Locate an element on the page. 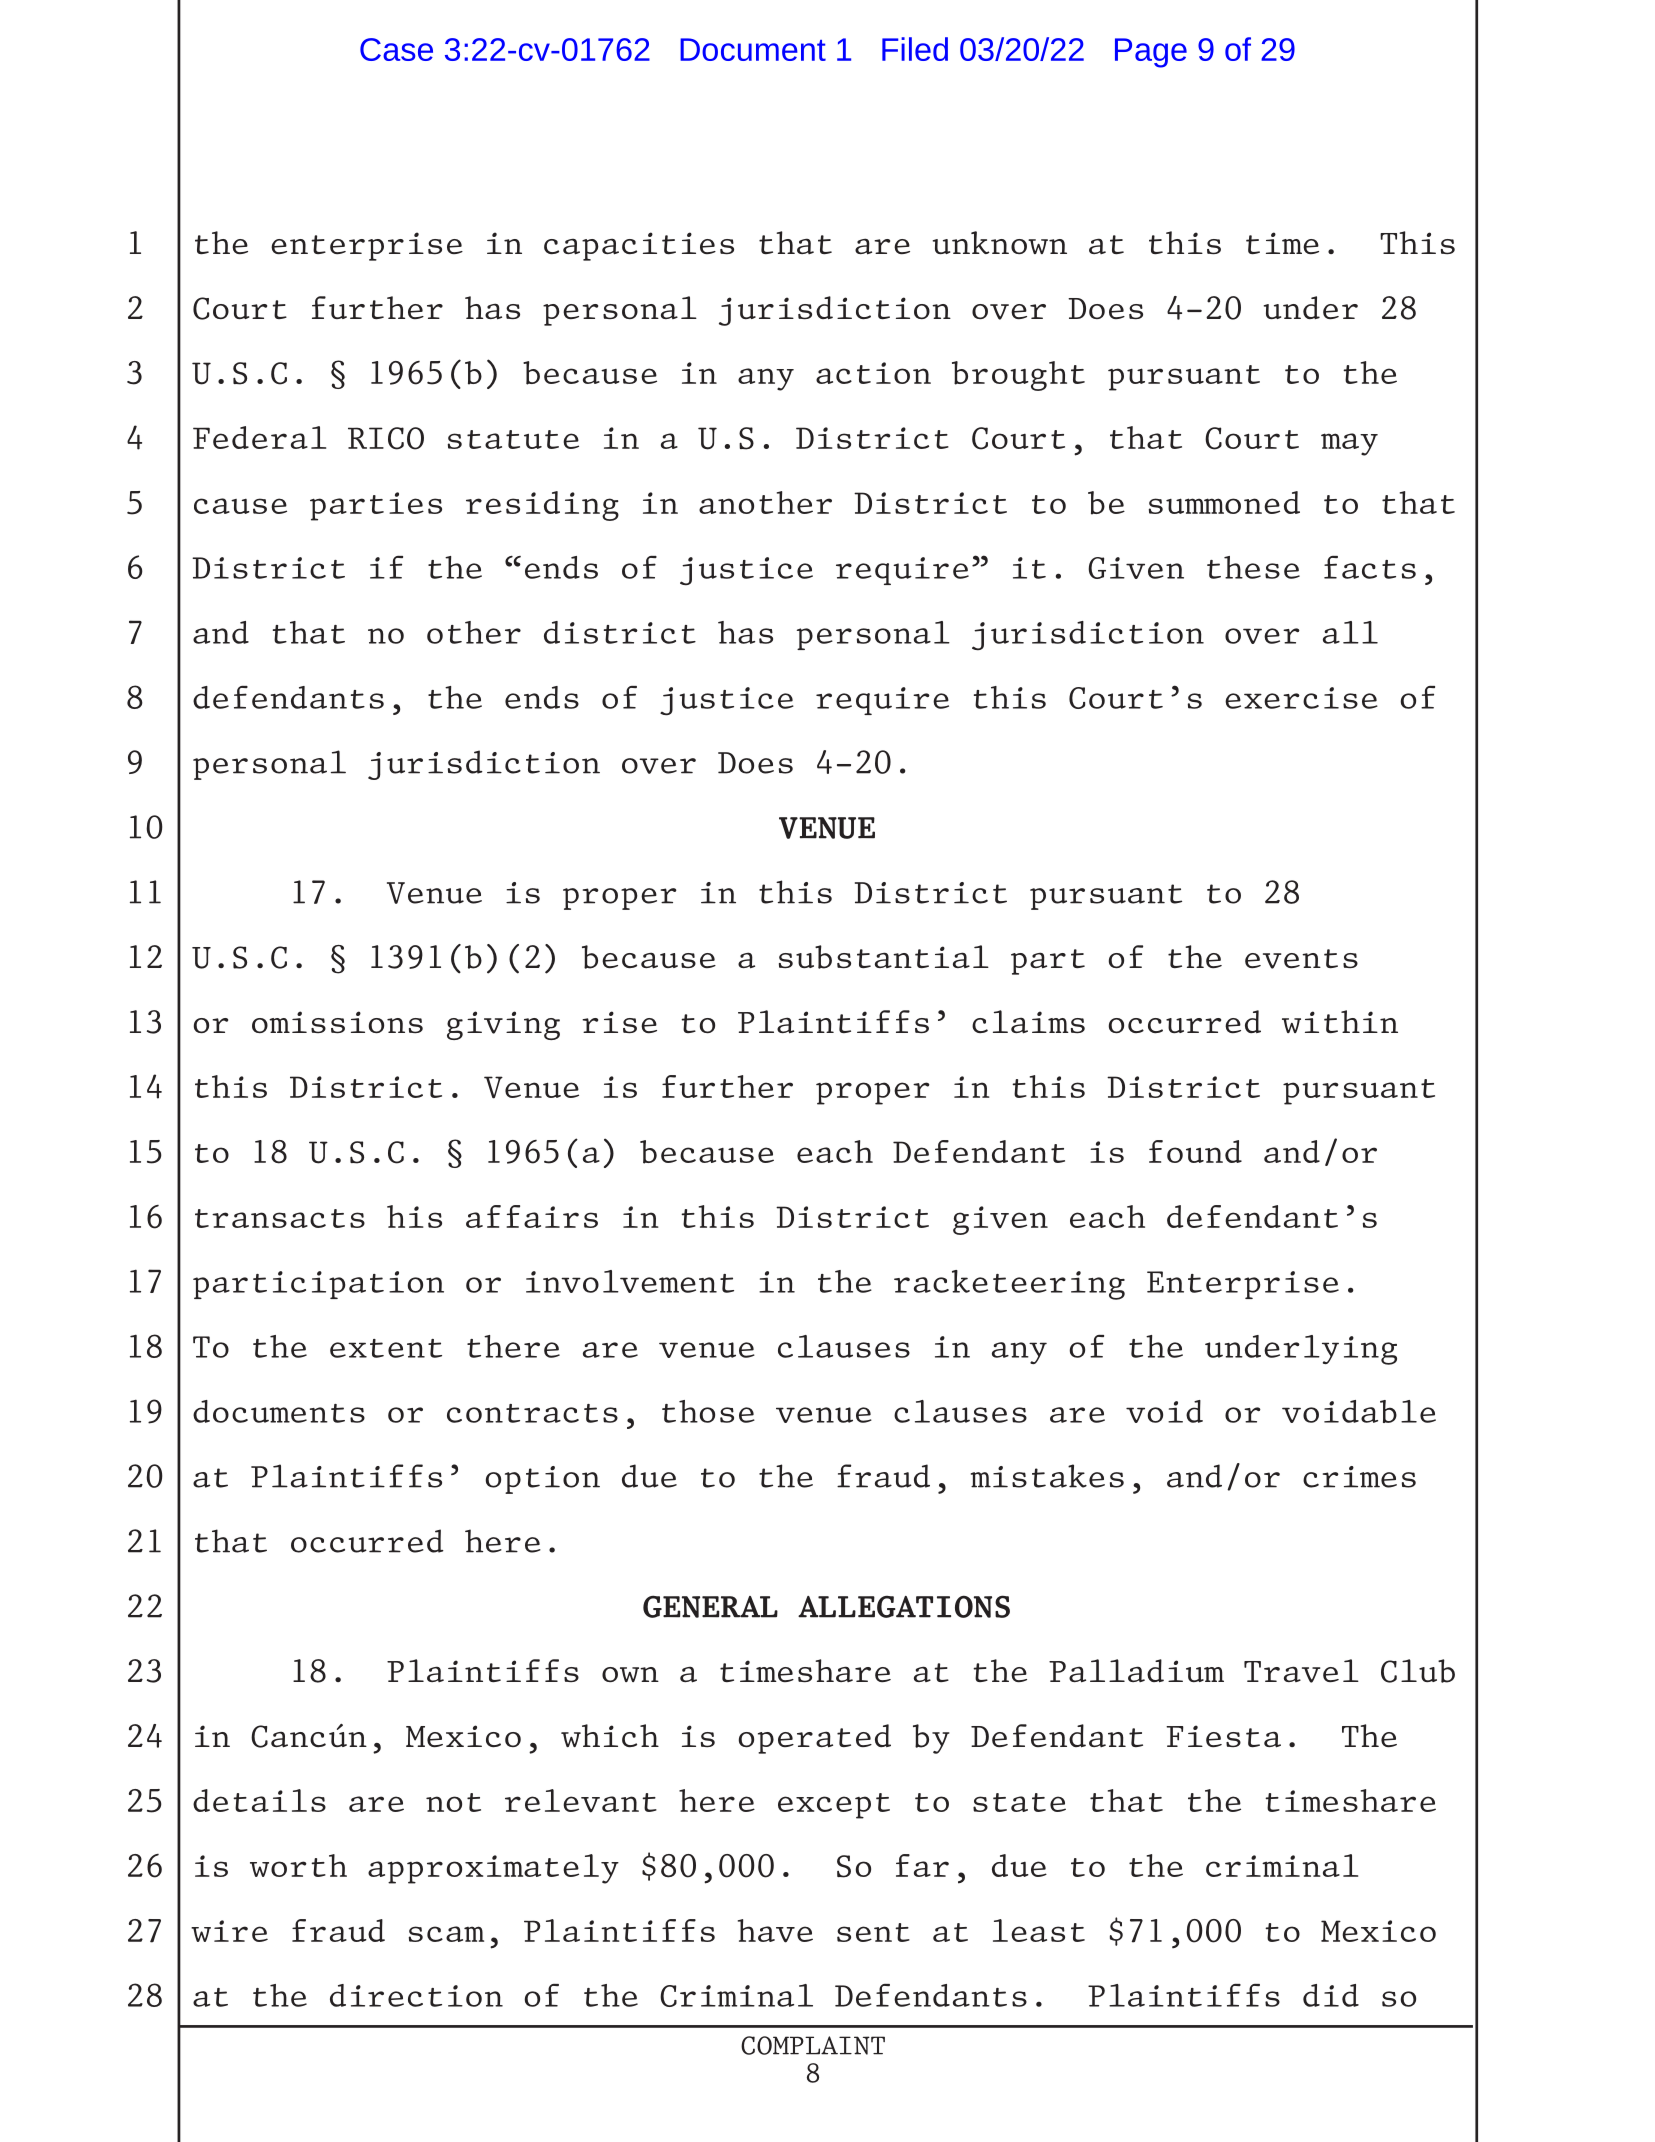 This page has width=1655, height=2142. exercise is located at coordinates (1301, 698).
